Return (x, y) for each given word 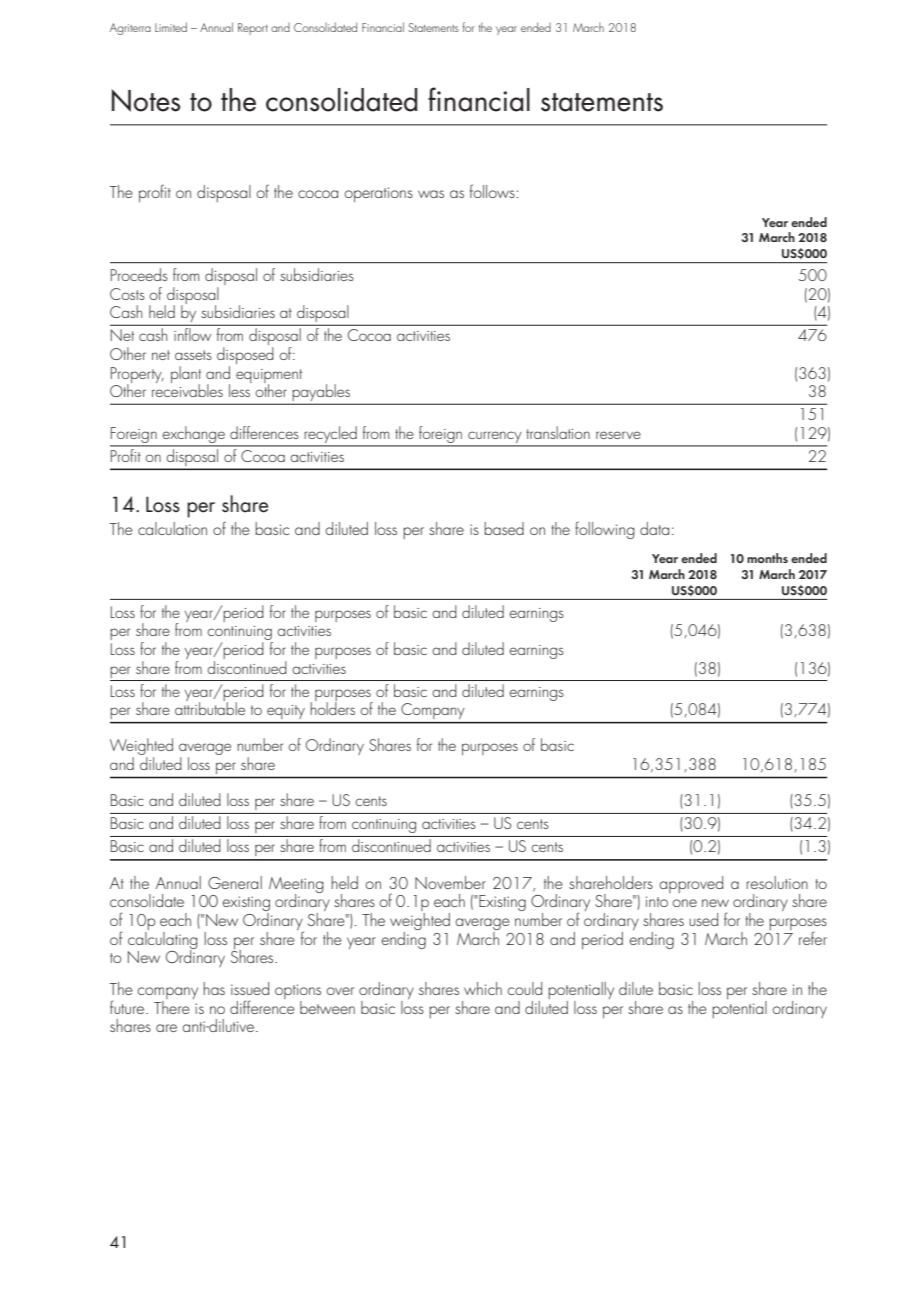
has (214, 988)
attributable (210, 707)
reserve (618, 435)
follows (493, 191)
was (431, 194)
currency (495, 438)
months (767, 558)
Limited (171, 27)
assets (193, 355)
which (483, 988)
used (703, 919)
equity (286, 712)
